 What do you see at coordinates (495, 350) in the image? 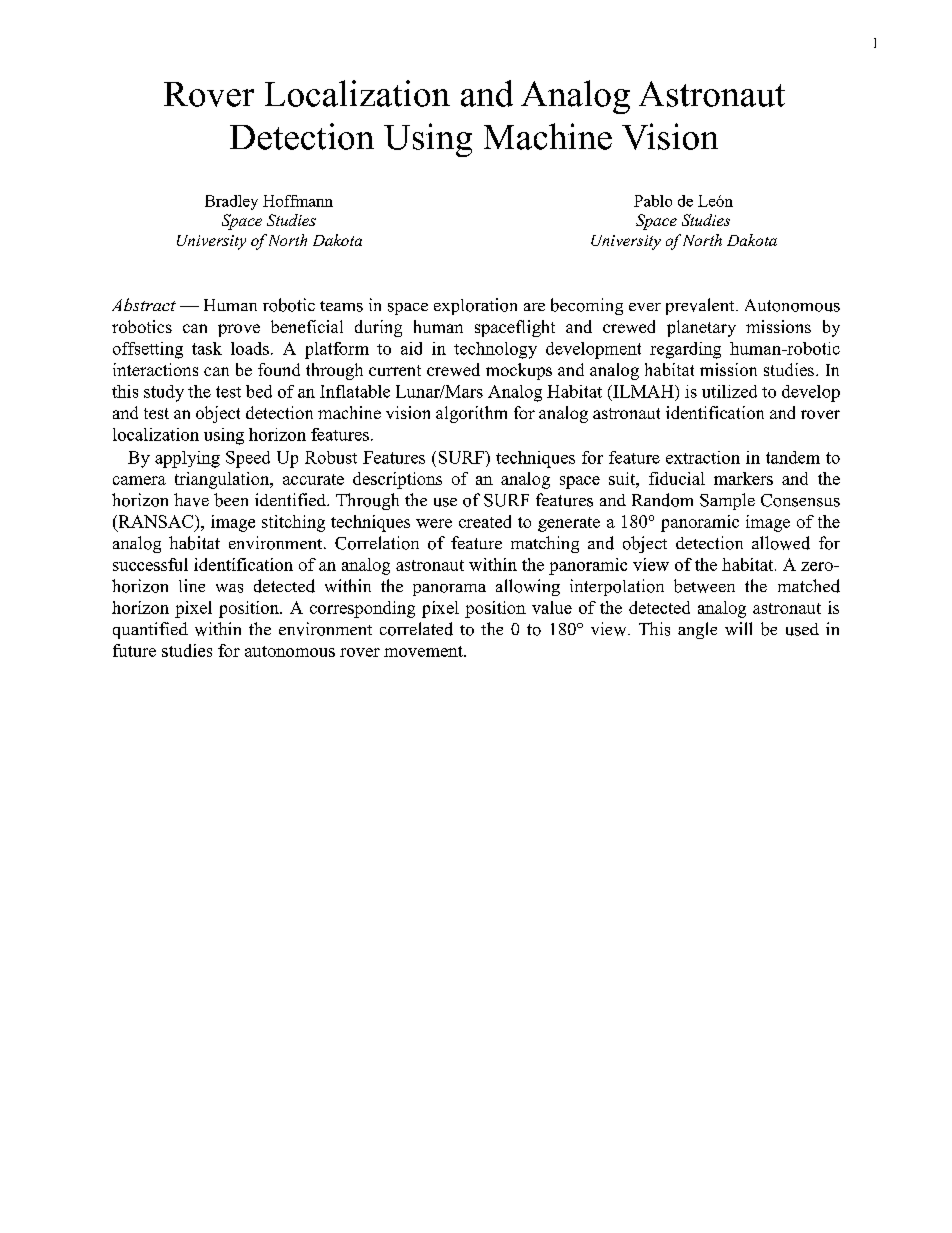
I see `technology` at bounding box center [495, 350].
